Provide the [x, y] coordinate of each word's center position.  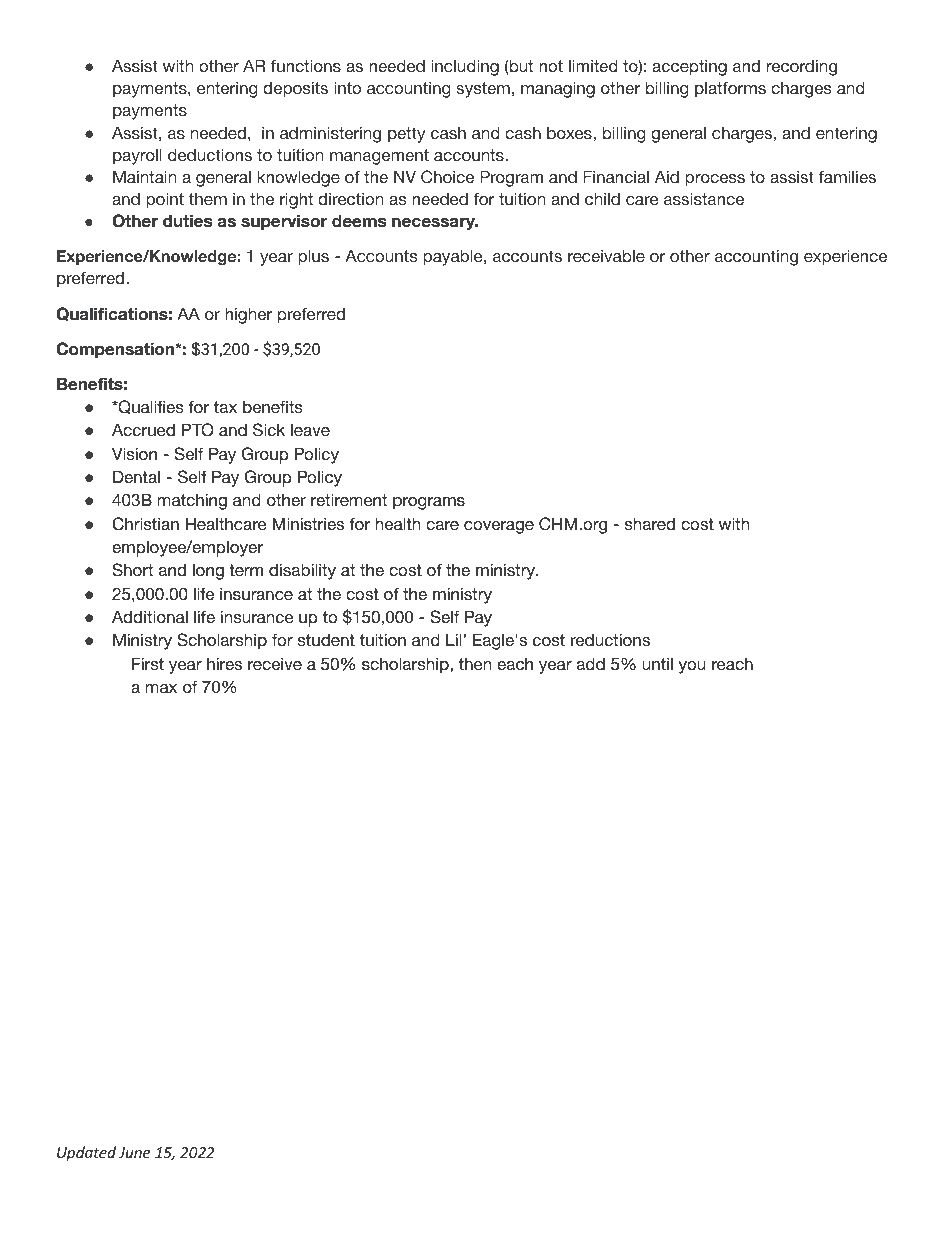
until [658, 663]
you [692, 667]
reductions [610, 639]
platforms [730, 89]
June [134, 1152]
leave [310, 429]
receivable [606, 255]
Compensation [116, 350]
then [475, 663]
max [161, 688]
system [483, 90]
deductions [210, 154]
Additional [150, 616]
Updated [86, 1153]
